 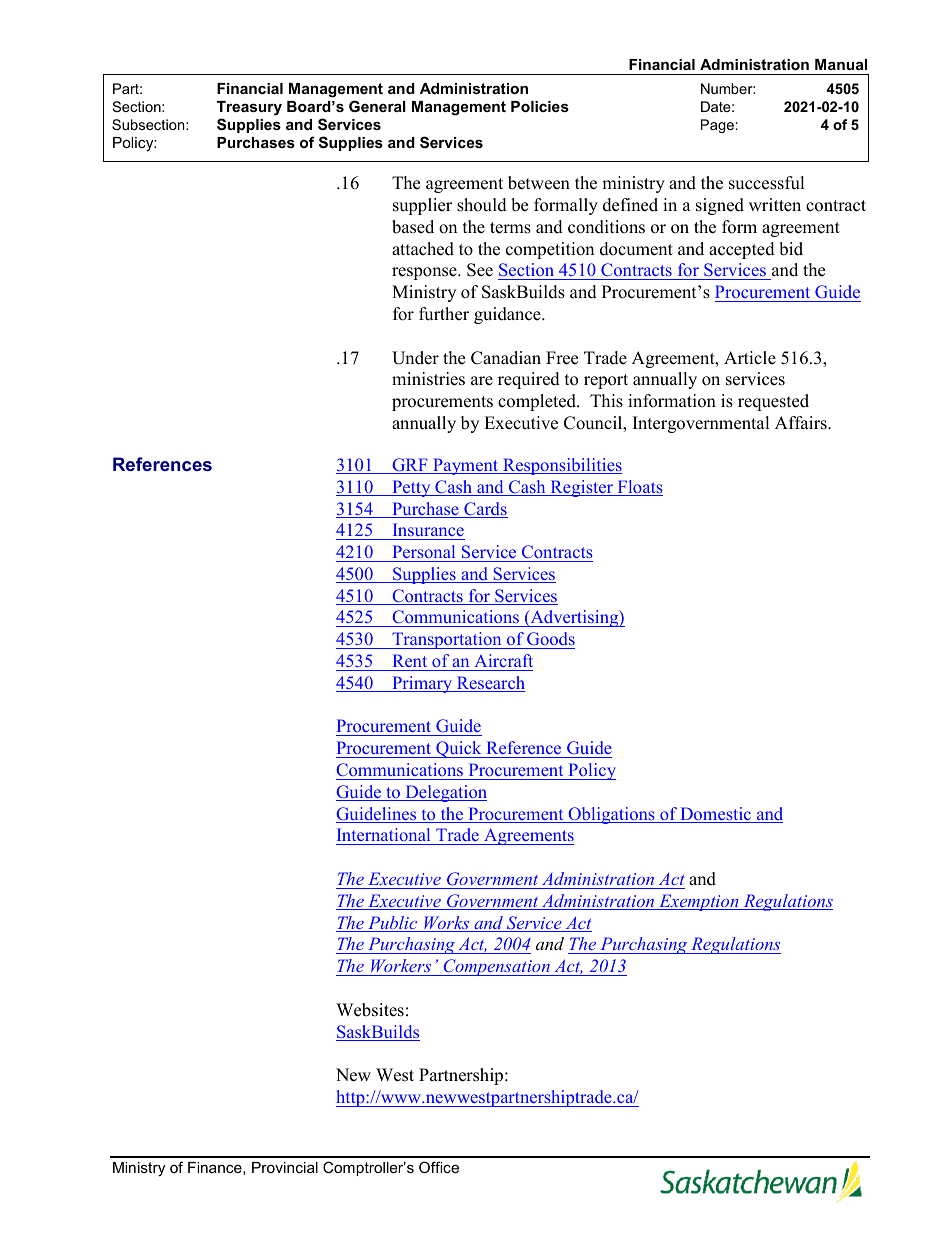 I want to click on Obligations, so click(x=611, y=815).
